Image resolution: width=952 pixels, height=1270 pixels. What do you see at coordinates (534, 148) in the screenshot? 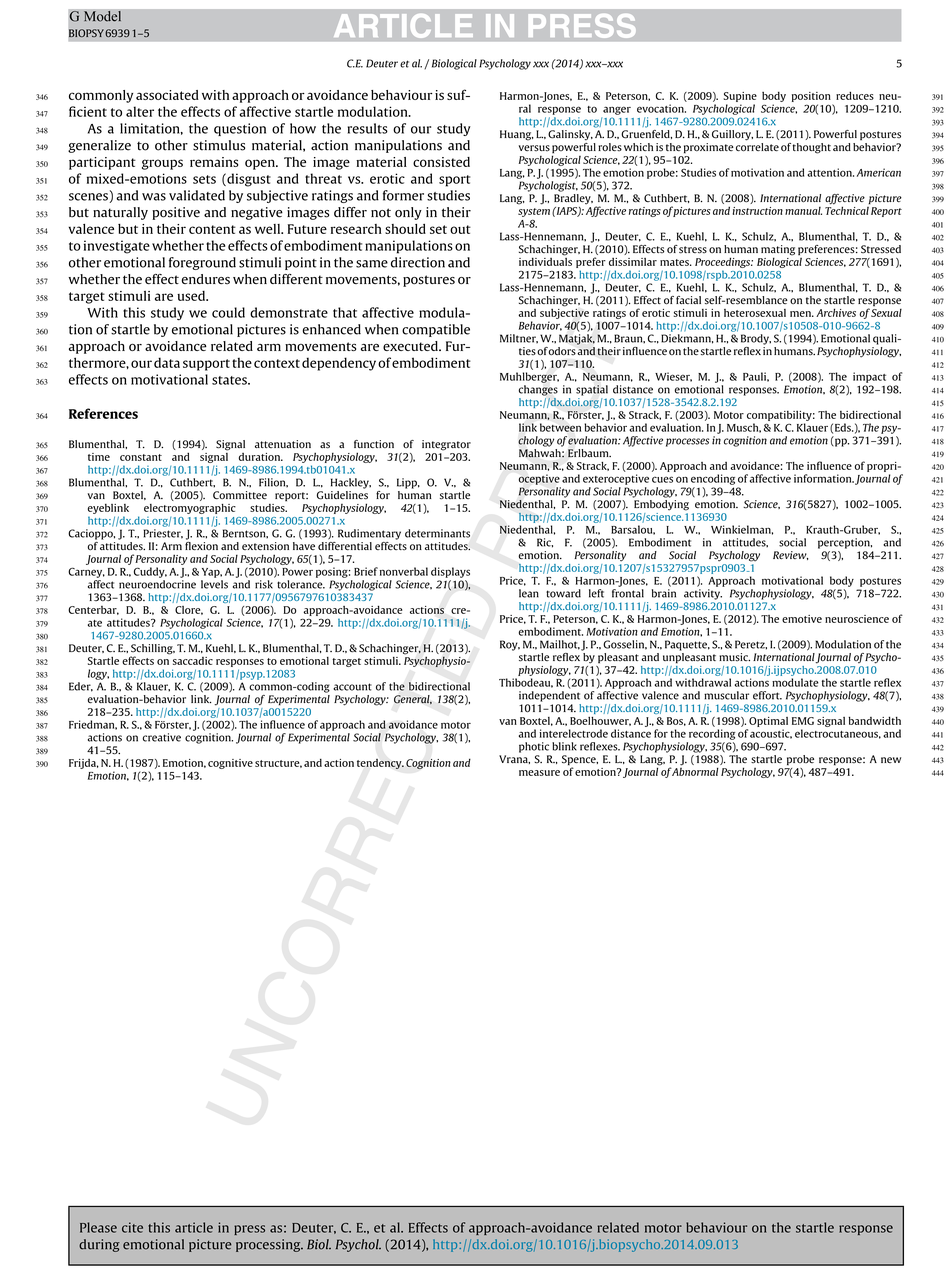
I see `versus` at bounding box center [534, 148].
